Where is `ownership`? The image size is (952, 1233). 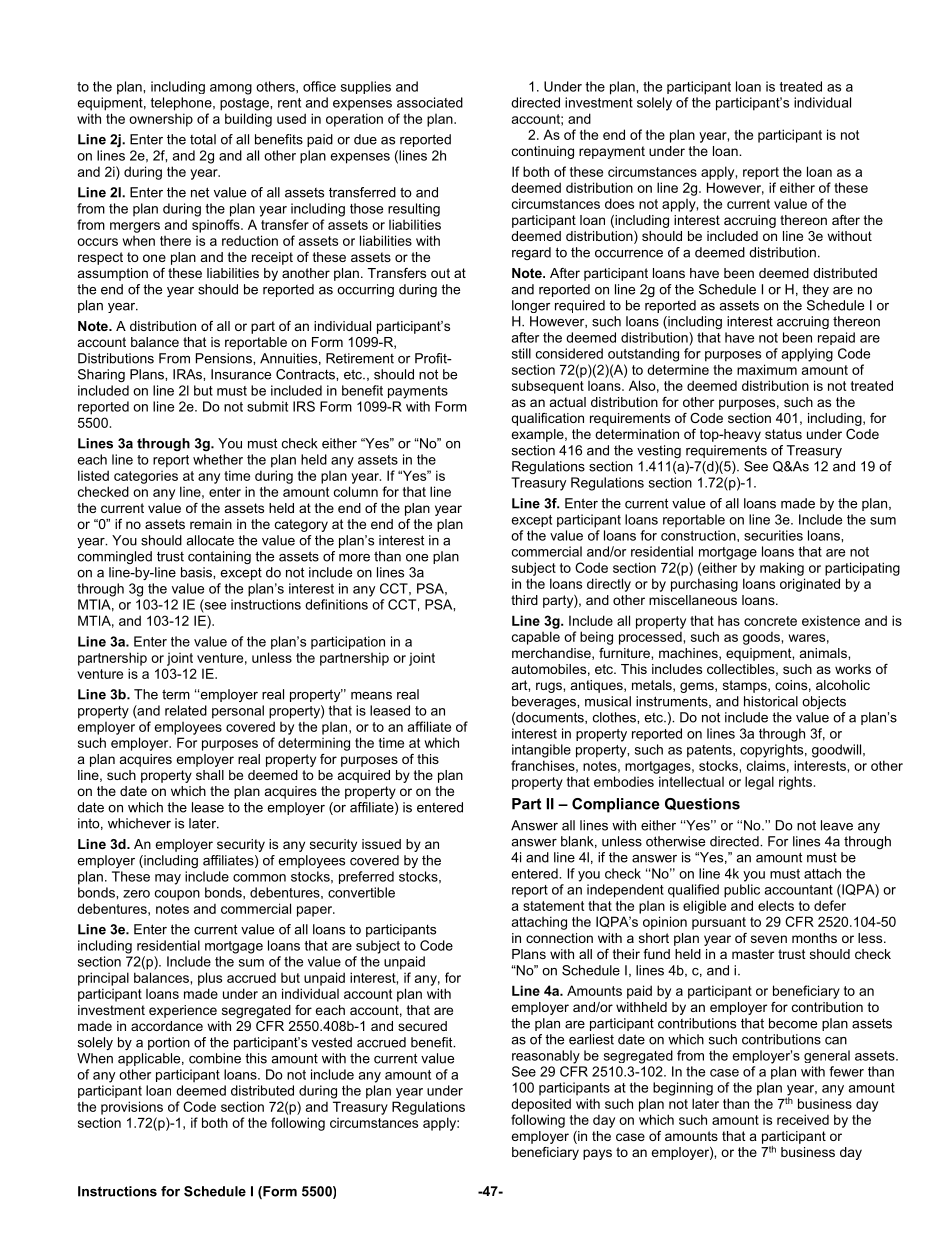
ownership is located at coordinates (161, 120).
